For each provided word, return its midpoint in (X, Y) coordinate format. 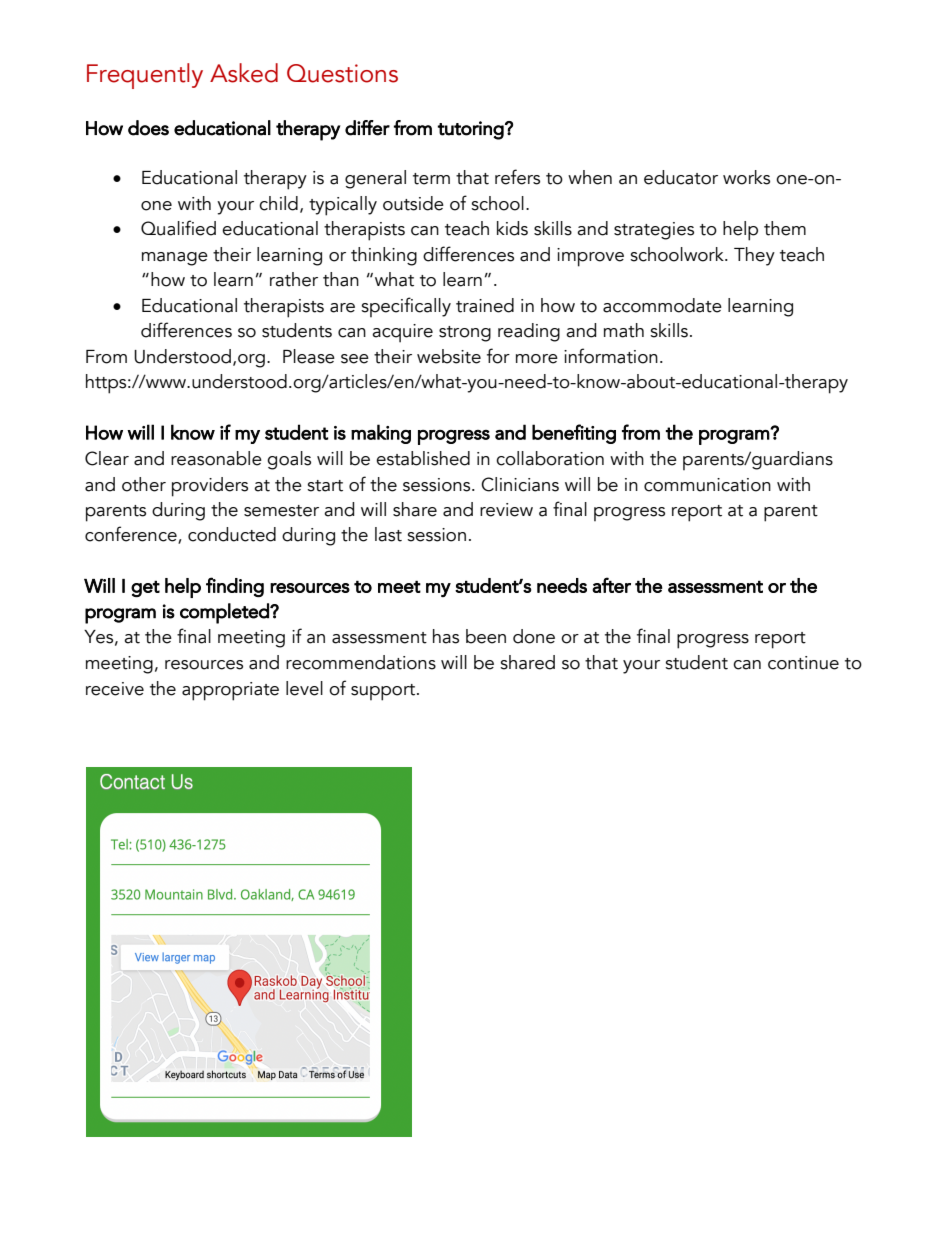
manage (175, 259)
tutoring (472, 130)
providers (210, 487)
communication (707, 485)
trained (485, 305)
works (746, 177)
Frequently (145, 76)
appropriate (230, 691)
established (423, 458)
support (384, 692)
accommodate (662, 305)
